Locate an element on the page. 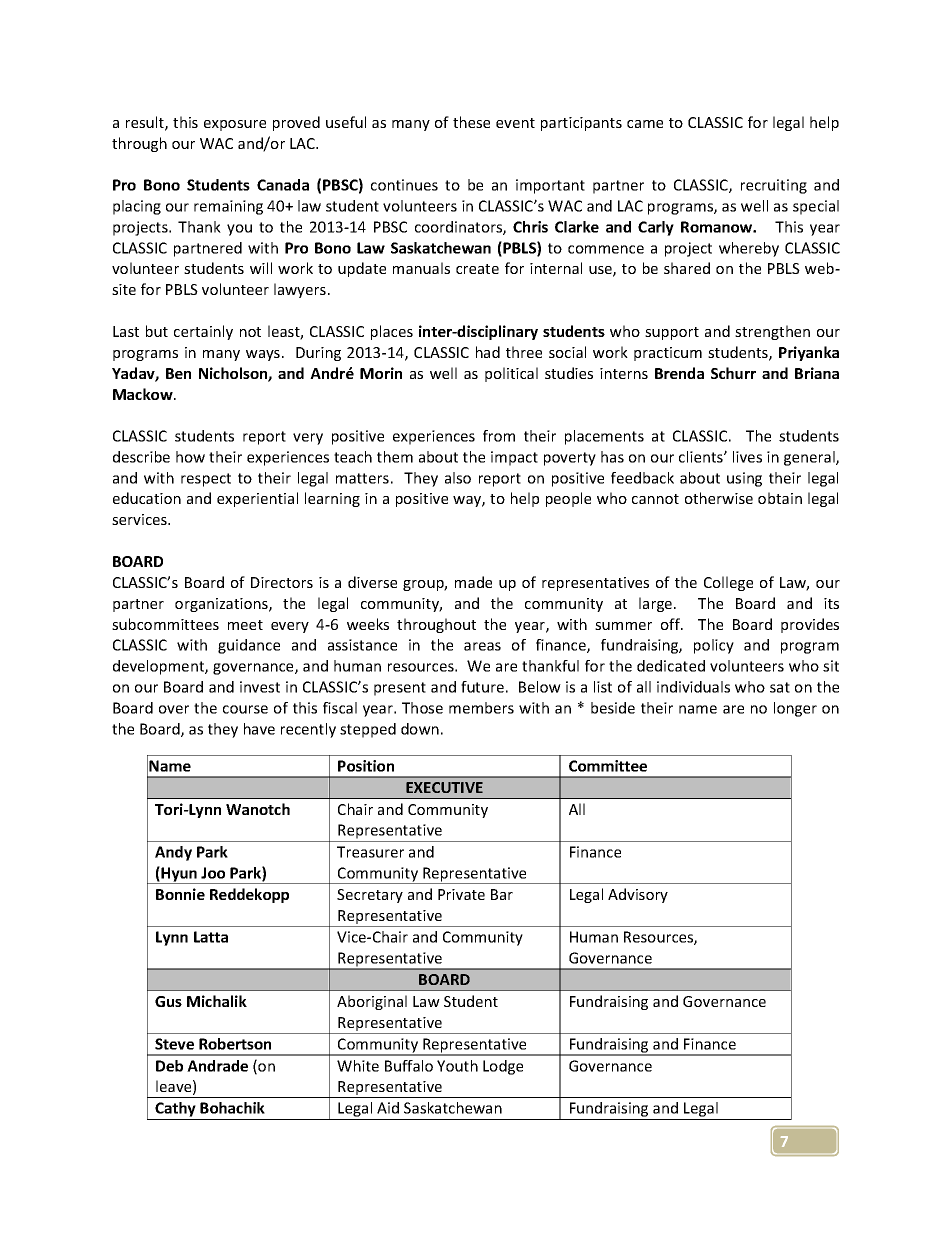 The height and width of the document is (1233, 952). Private is located at coordinates (461, 894).
